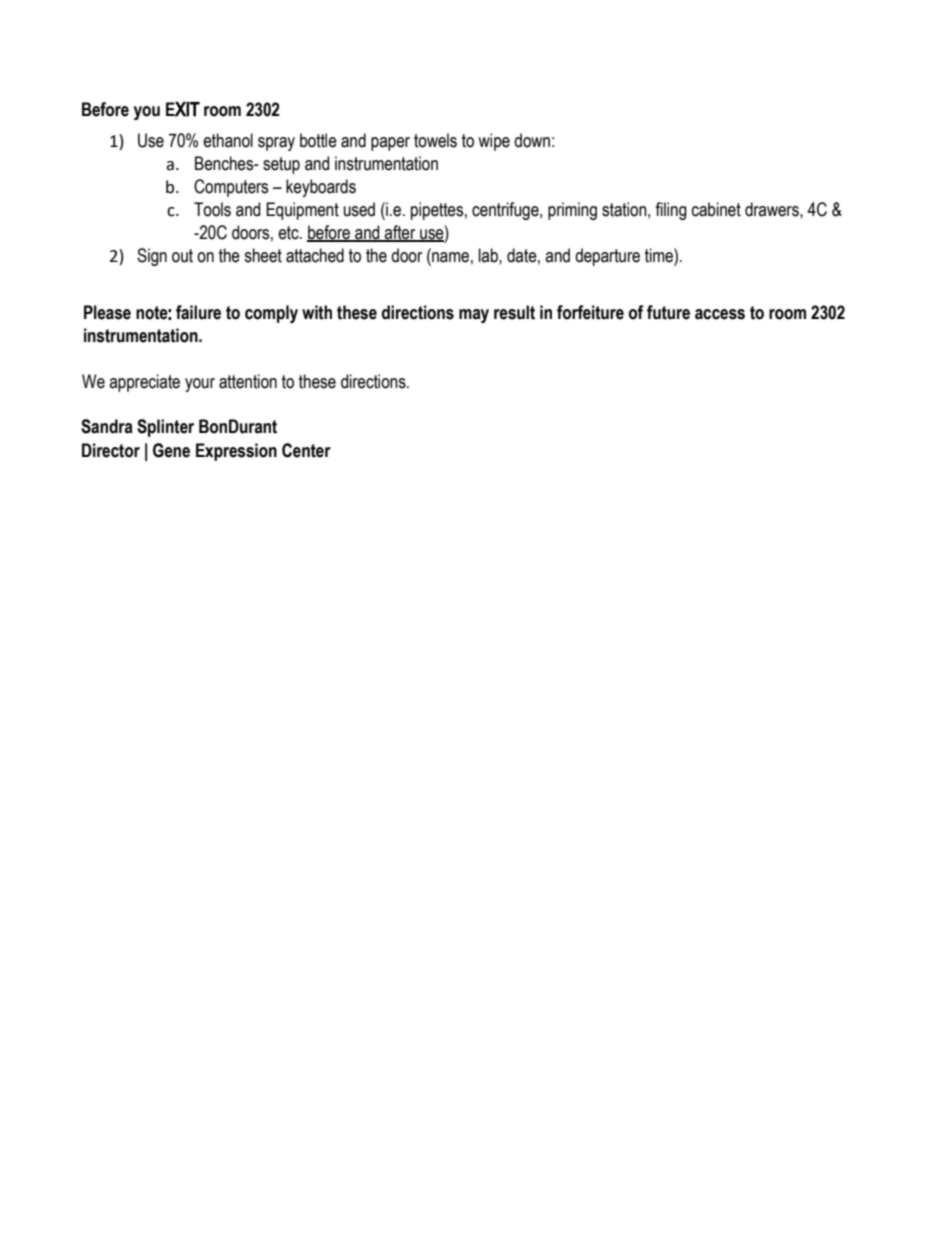 The width and height of the image is (952, 1233). Describe the element at coordinates (435, 140) in the image. I see `towels` at that location.
